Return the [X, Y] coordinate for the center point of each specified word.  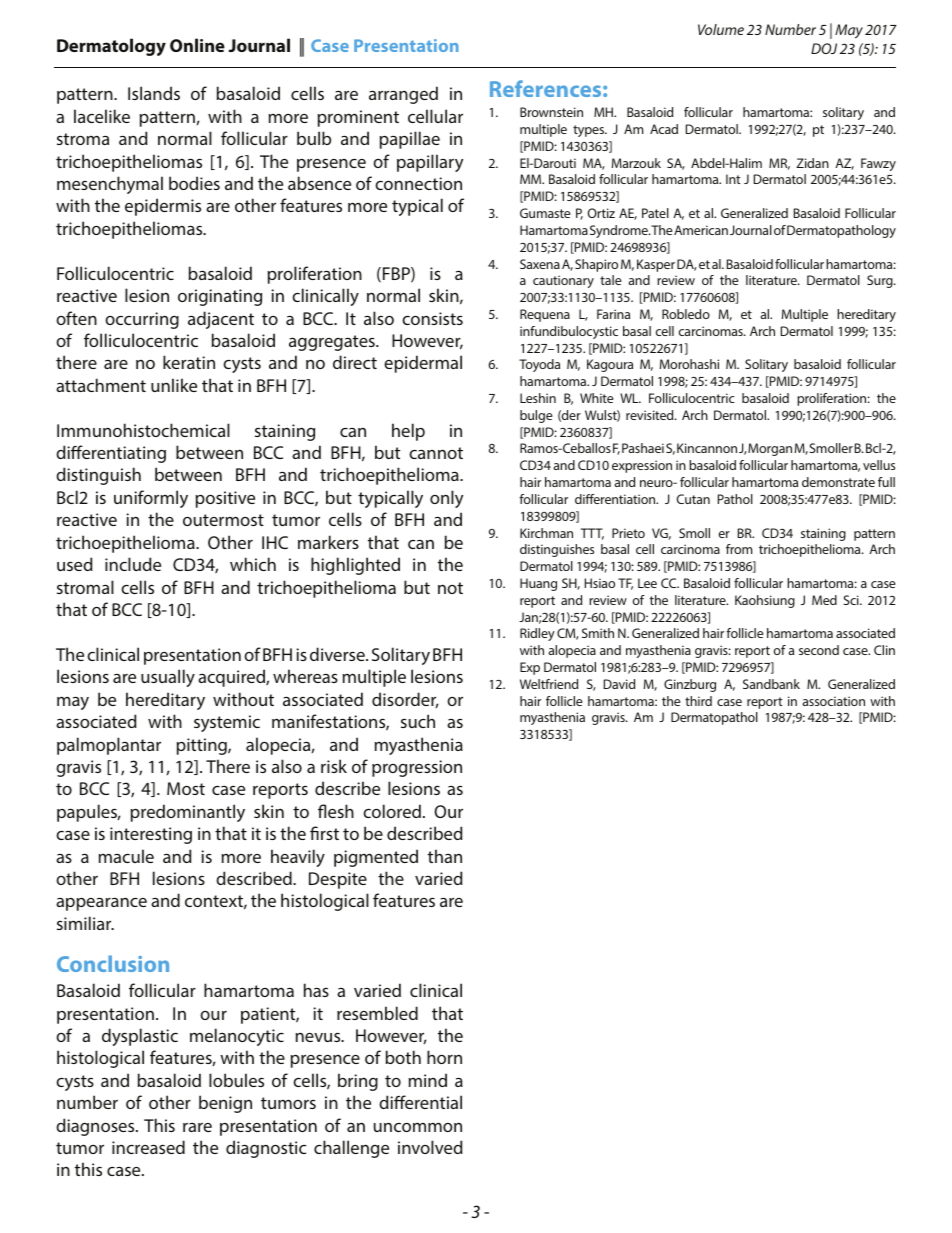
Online [197, 45]
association [834, 701]
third [698, 701]
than [445, 856]
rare [197, 1127]
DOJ [824, 48]
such [418, 721]
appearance [101, 904]
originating [220, 297]
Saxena [540, 264]
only [446, 499]
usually [168, 678]
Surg [881, 281]
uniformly [151, 499]
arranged [403, 95]
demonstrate [838, 482]
